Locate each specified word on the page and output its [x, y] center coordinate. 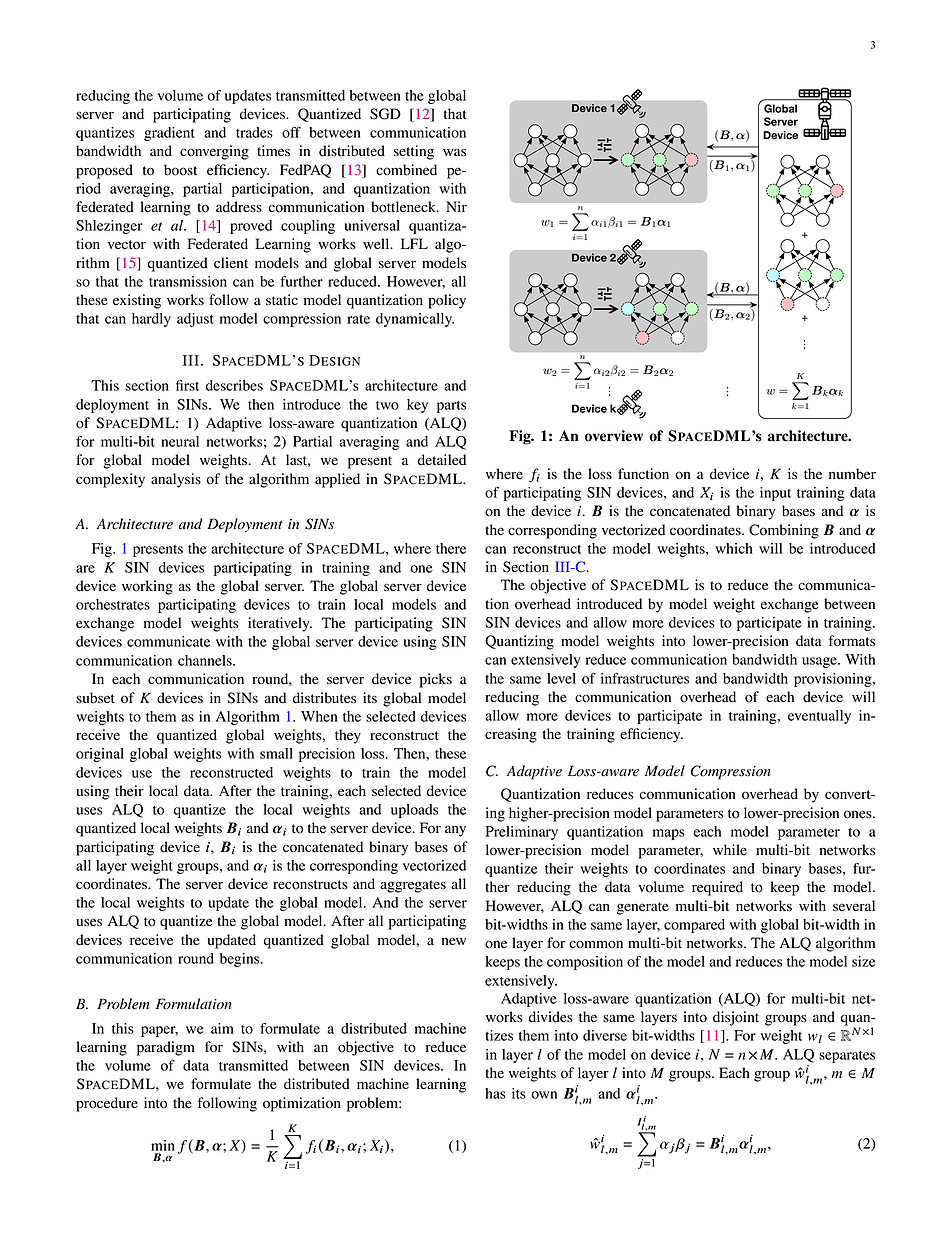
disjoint [736, 1018]
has [495, 1093]
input [775, 494]
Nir [456, 206]
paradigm [166, 1048]
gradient [169, 134]
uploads [414, 811]
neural [180, 441]
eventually [819, 717]
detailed [442, 460]
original [100, 755]
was [454, 152]
